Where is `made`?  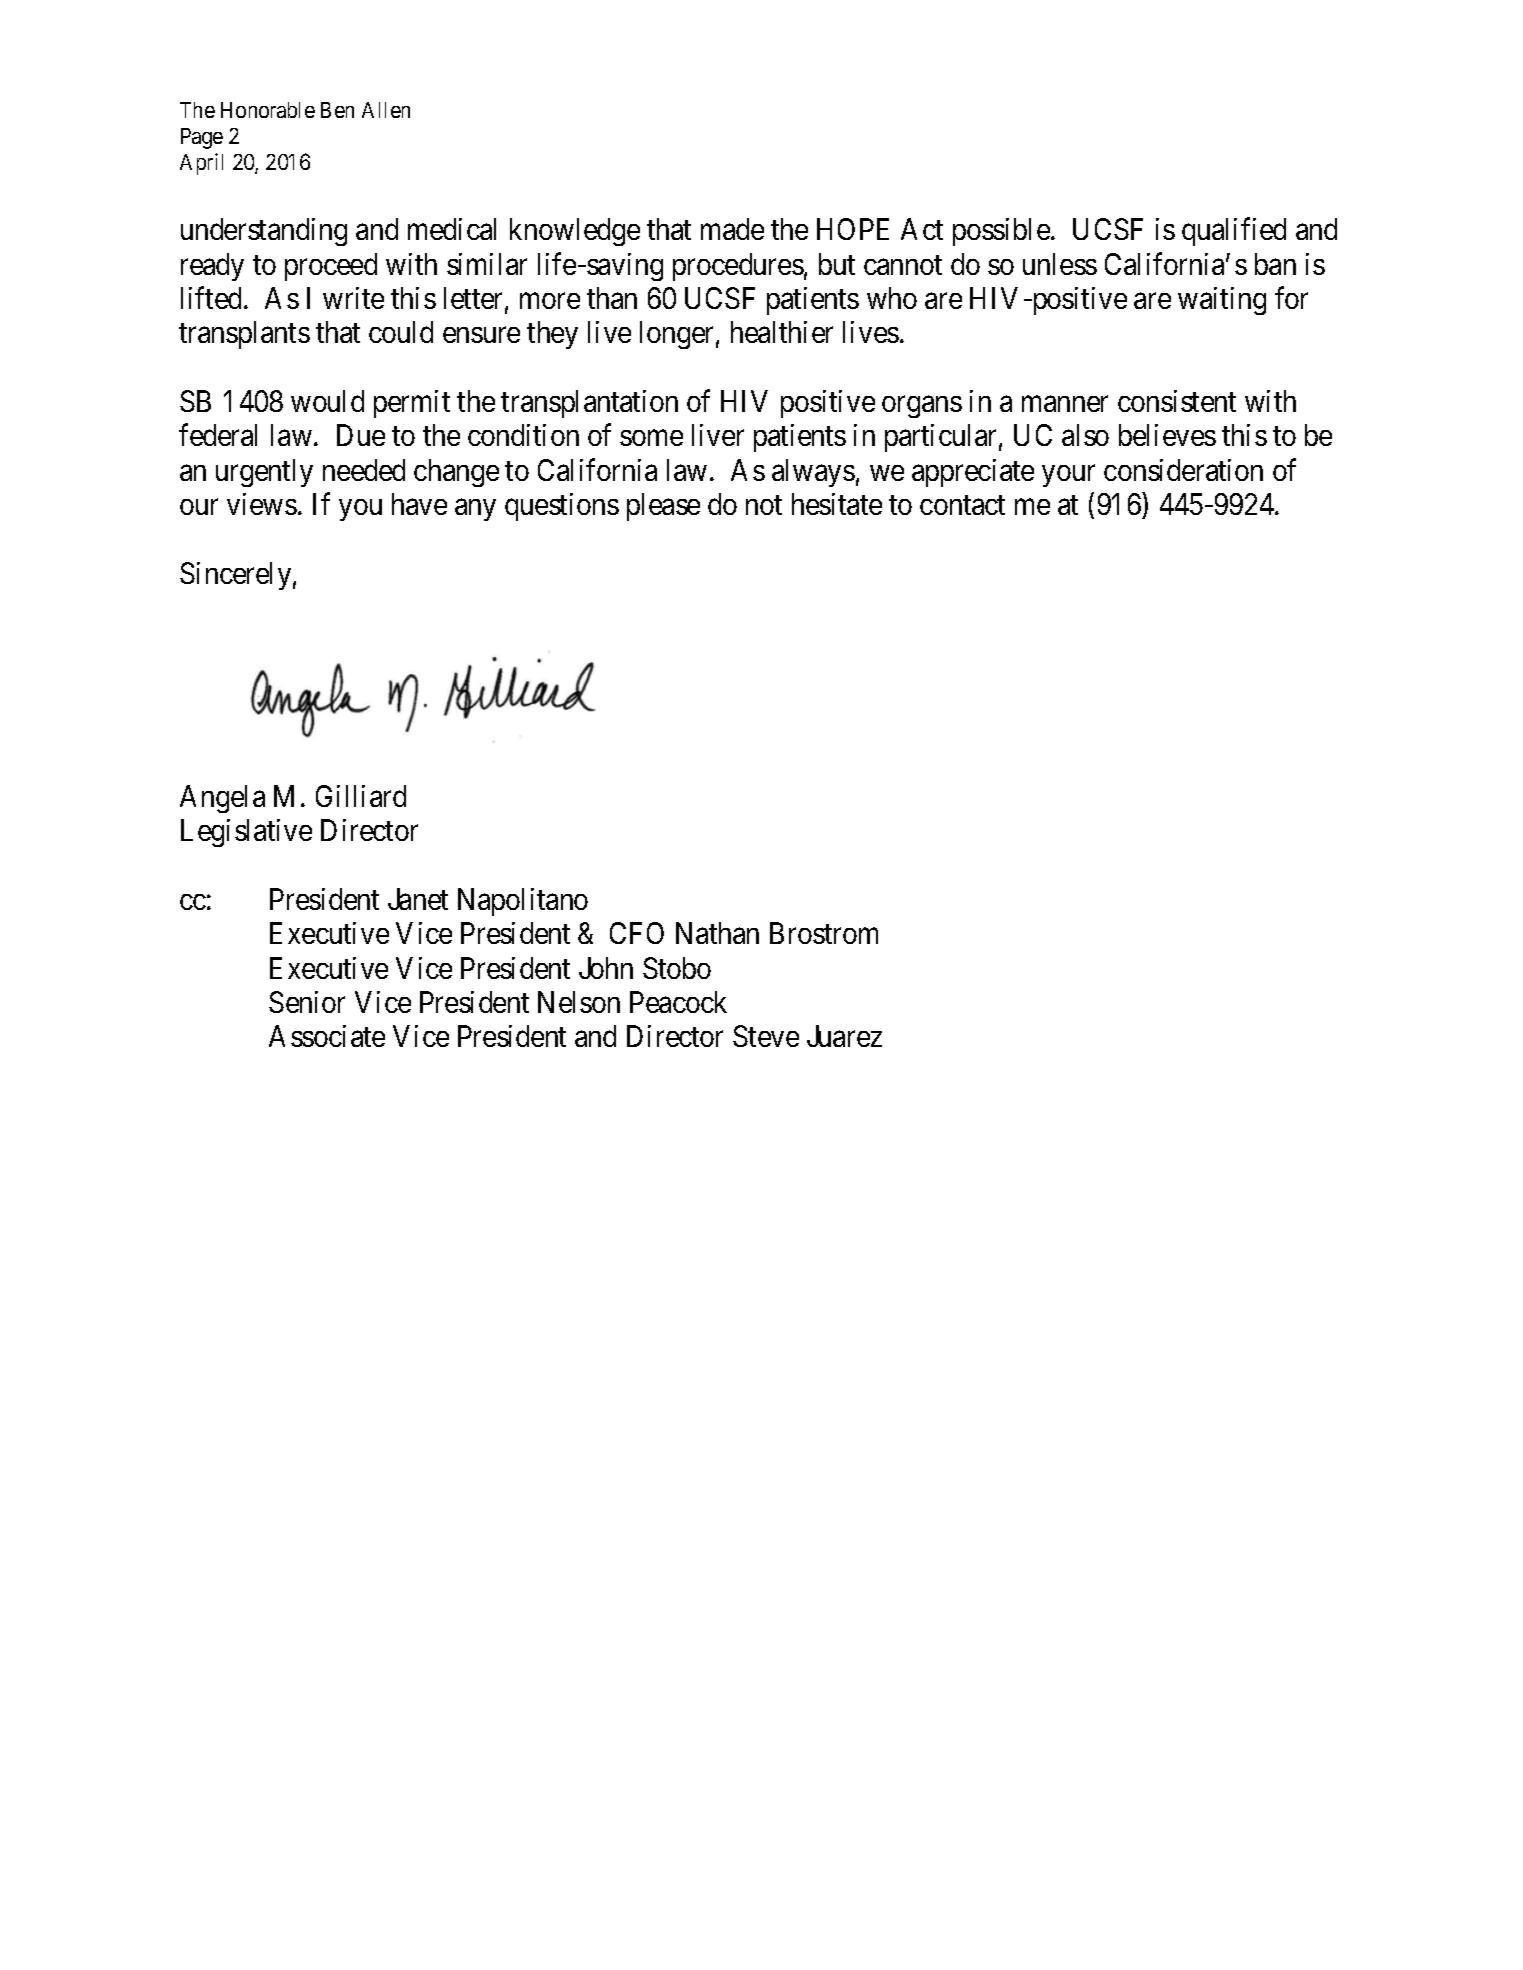 made is located at coordinates (732, 229).
